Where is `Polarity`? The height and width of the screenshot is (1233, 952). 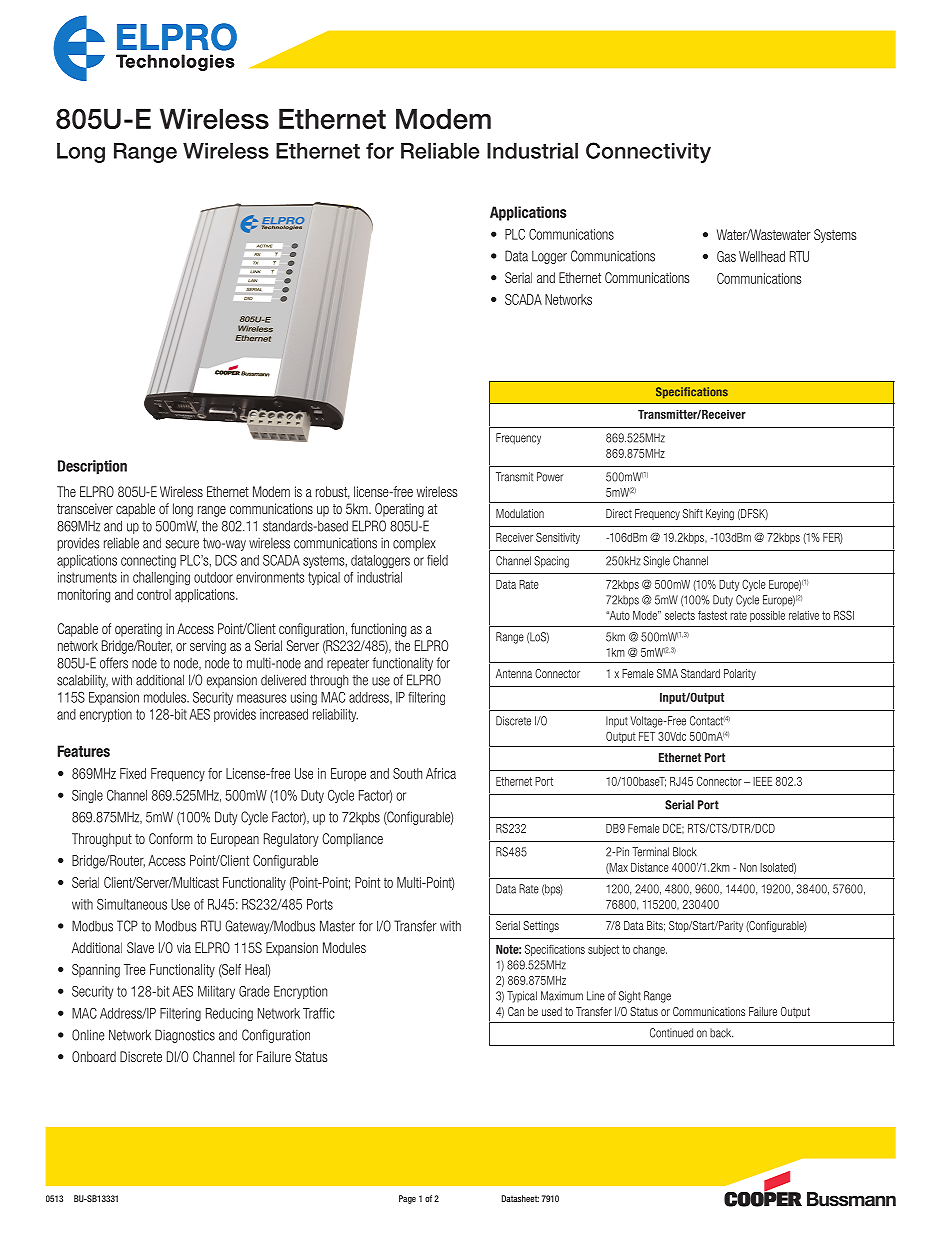
Polarity is located at coordinates (740, 674).
